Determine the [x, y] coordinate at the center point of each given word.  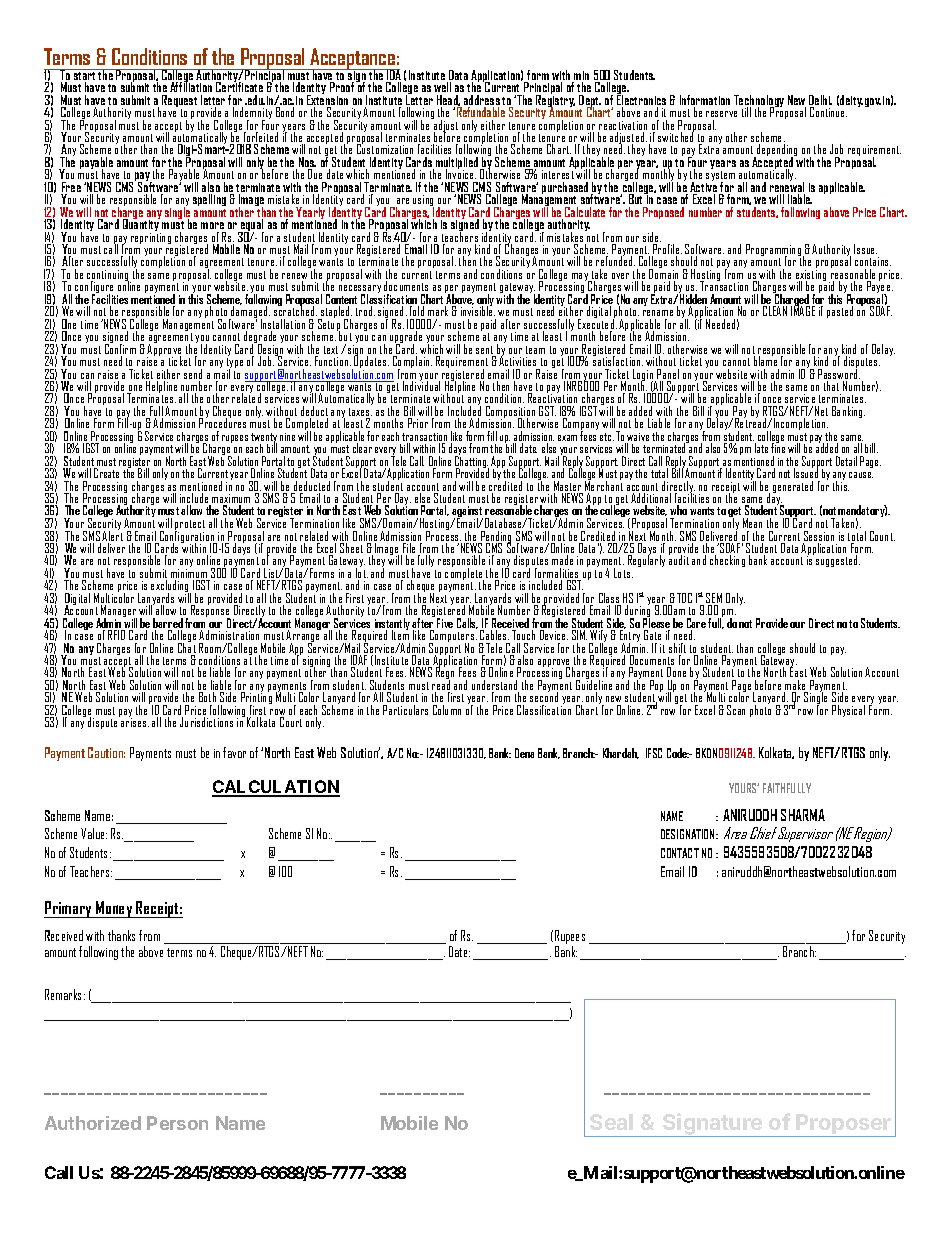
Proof [343, 86]
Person [177, 1123]
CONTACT [680, 853]
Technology [759, 102]
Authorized [93, 1123]
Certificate [239, 86]
